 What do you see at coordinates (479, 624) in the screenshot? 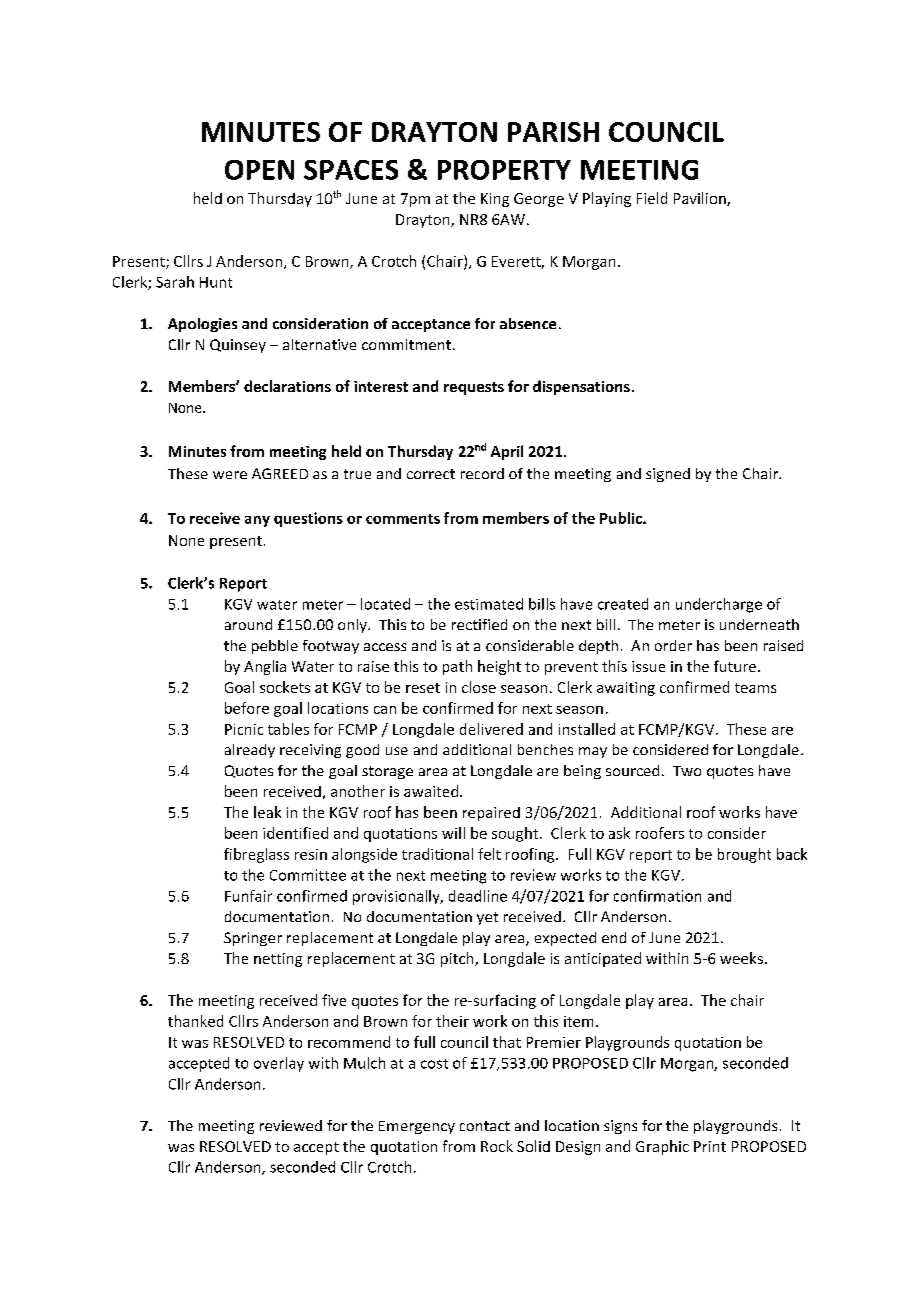
I see `rectified` at bounding box center [479, 624].
